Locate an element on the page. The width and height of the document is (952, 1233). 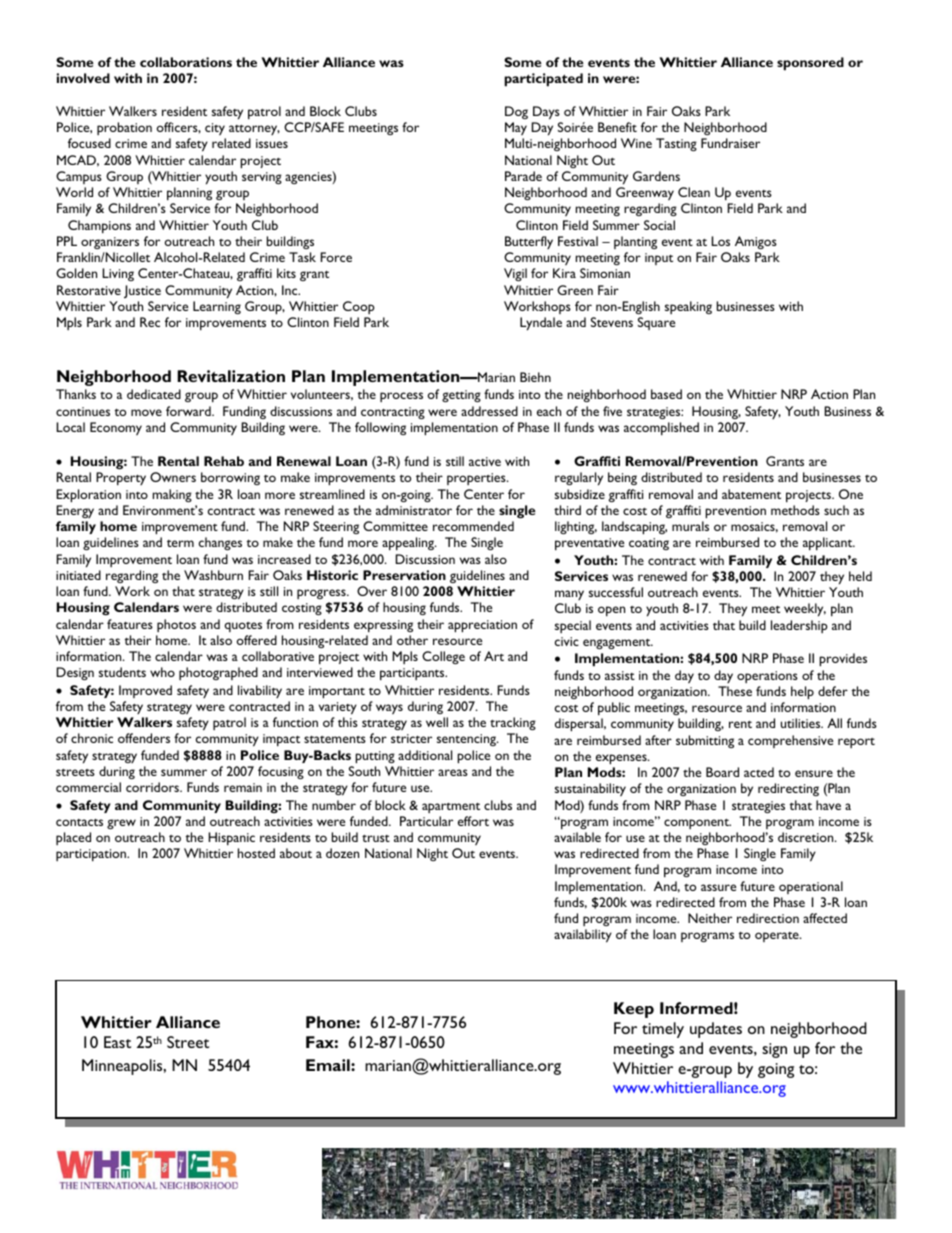
move is located at coordinates (146, 412).
